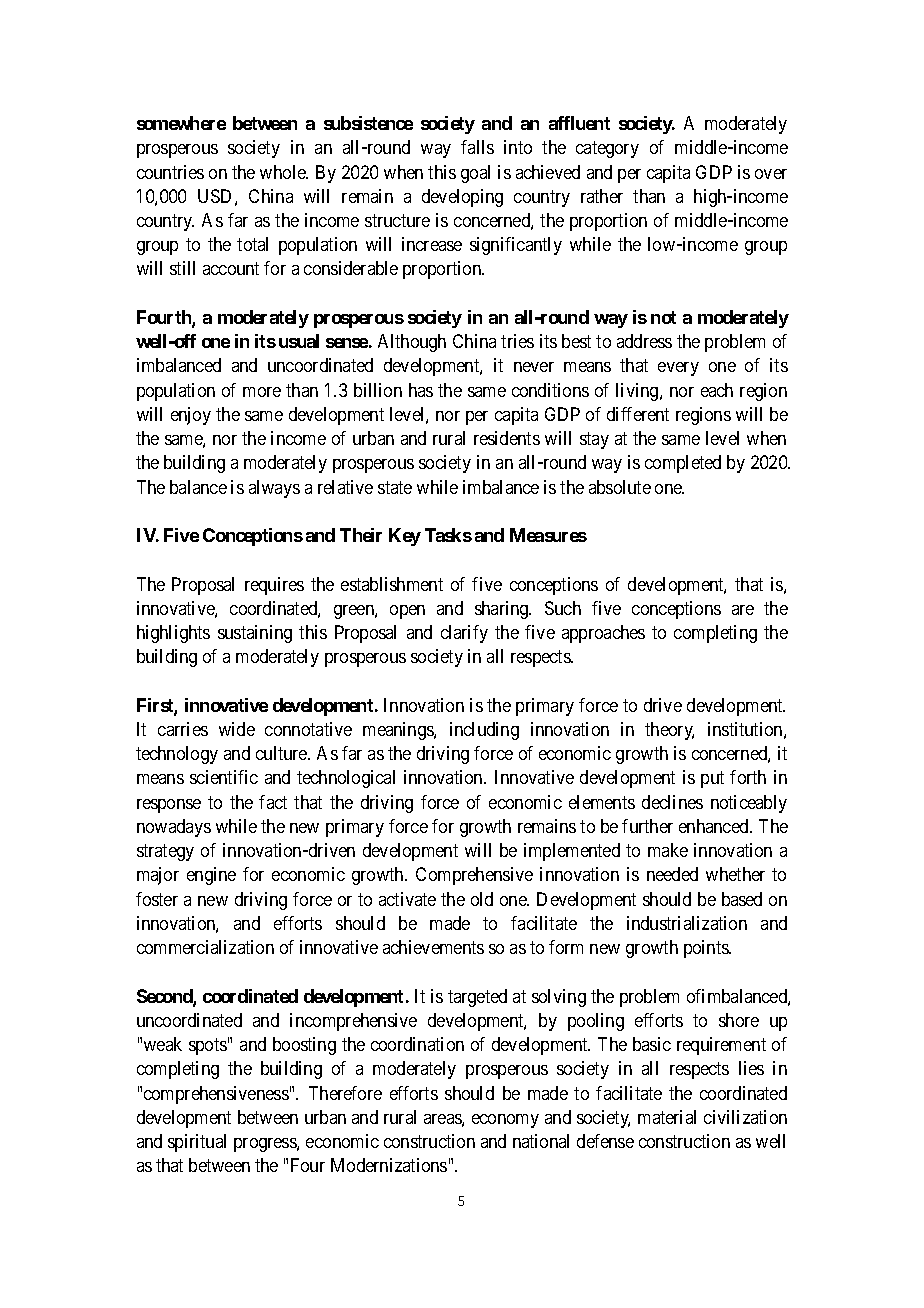  I want to click on falls, so click(477, 147).
